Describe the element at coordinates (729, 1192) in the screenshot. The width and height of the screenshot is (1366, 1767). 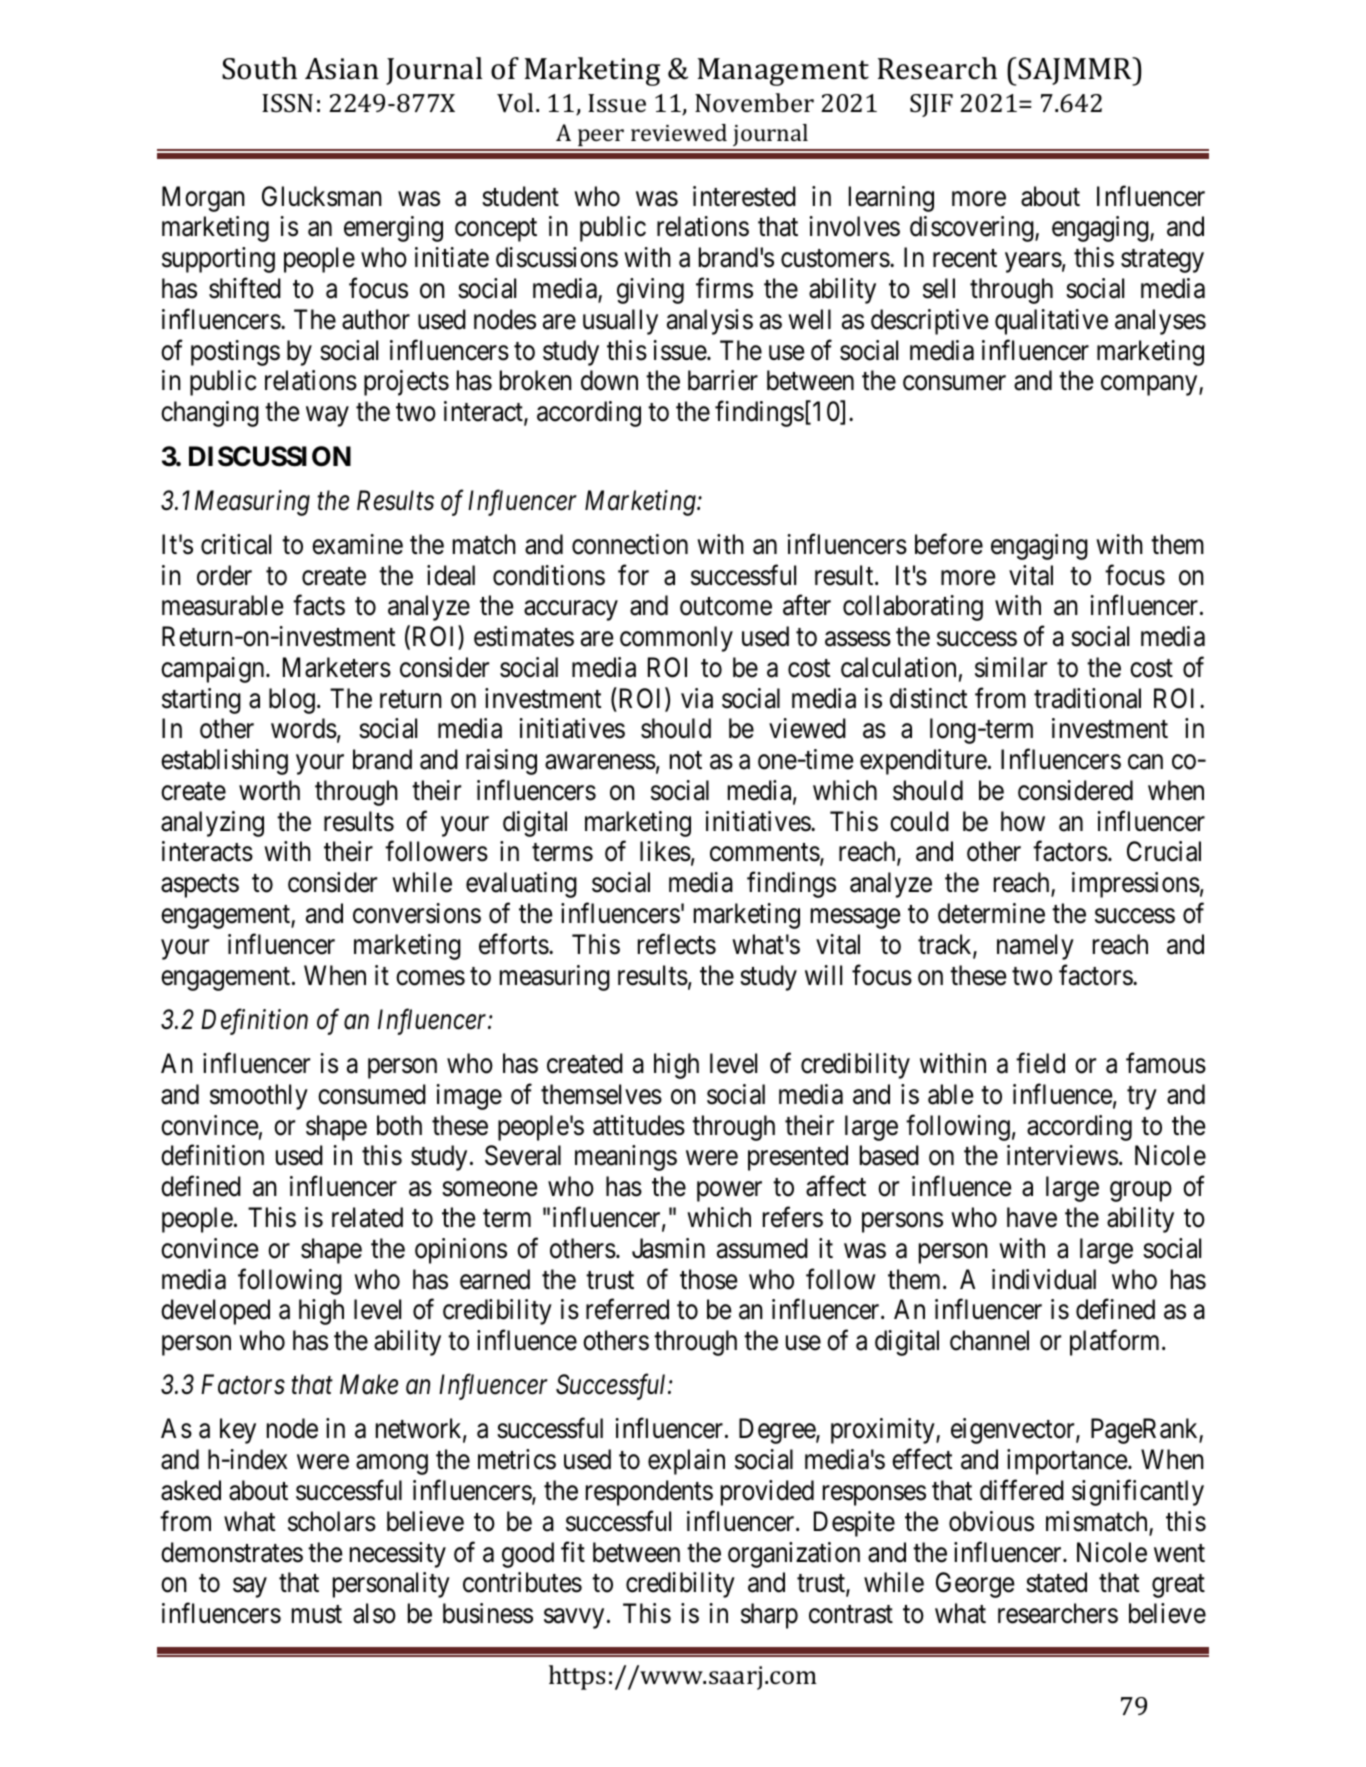
I see `power` at that location.
